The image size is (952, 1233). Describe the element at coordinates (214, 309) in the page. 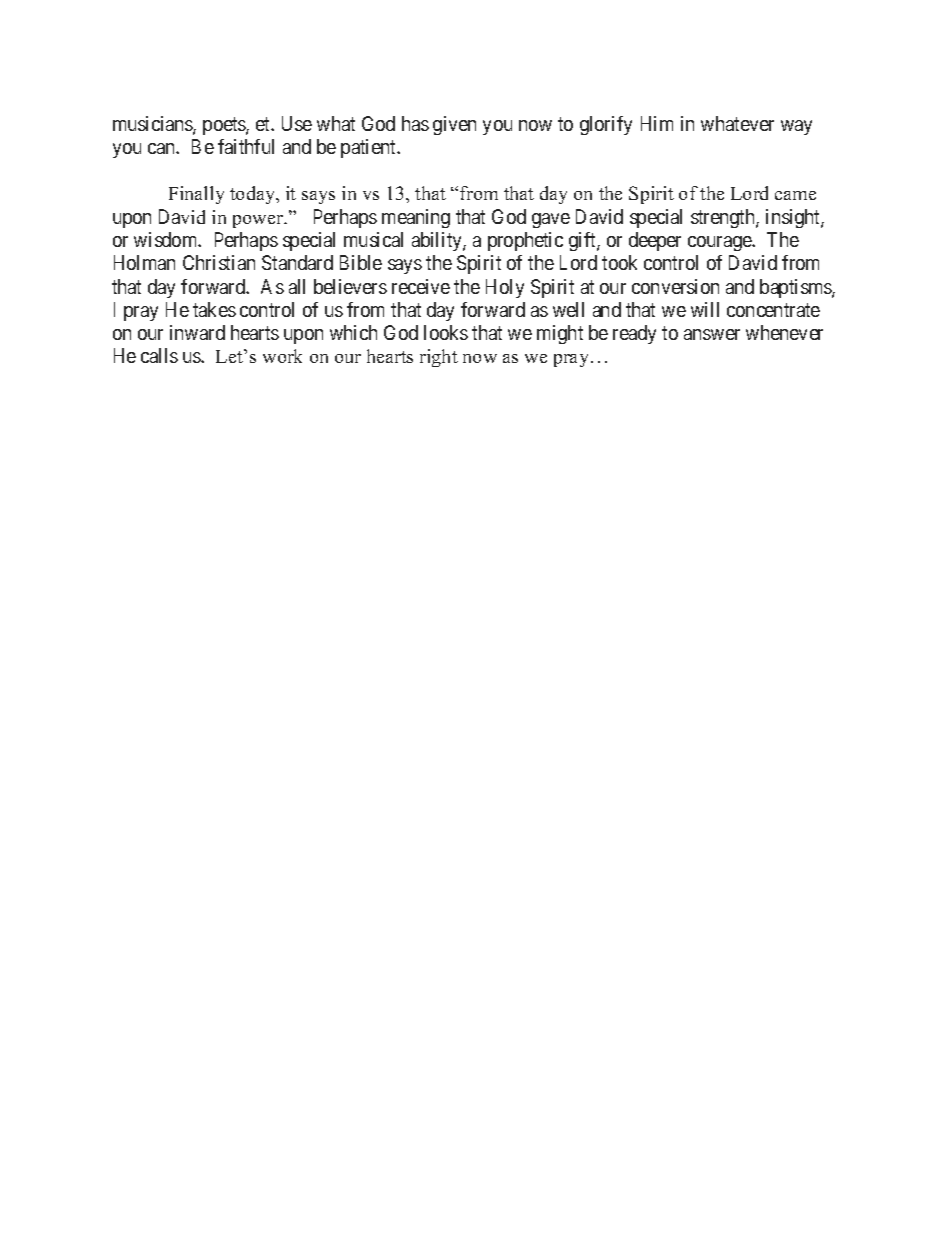

I see `takes` at that location.
